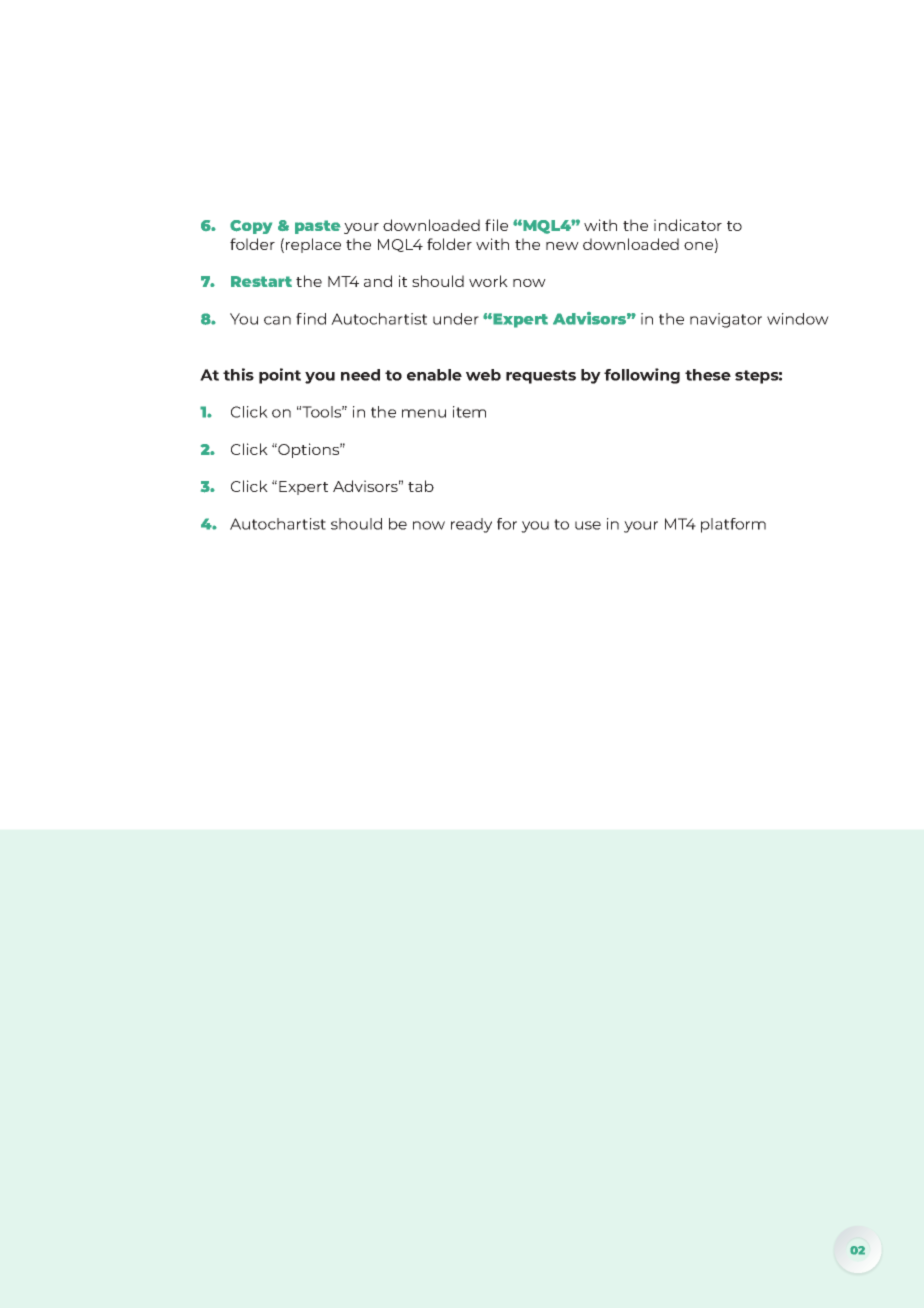  What do you see at coordinates (708, 375) in the screenshot?
I see `these` at bounding box center [708, 375].
